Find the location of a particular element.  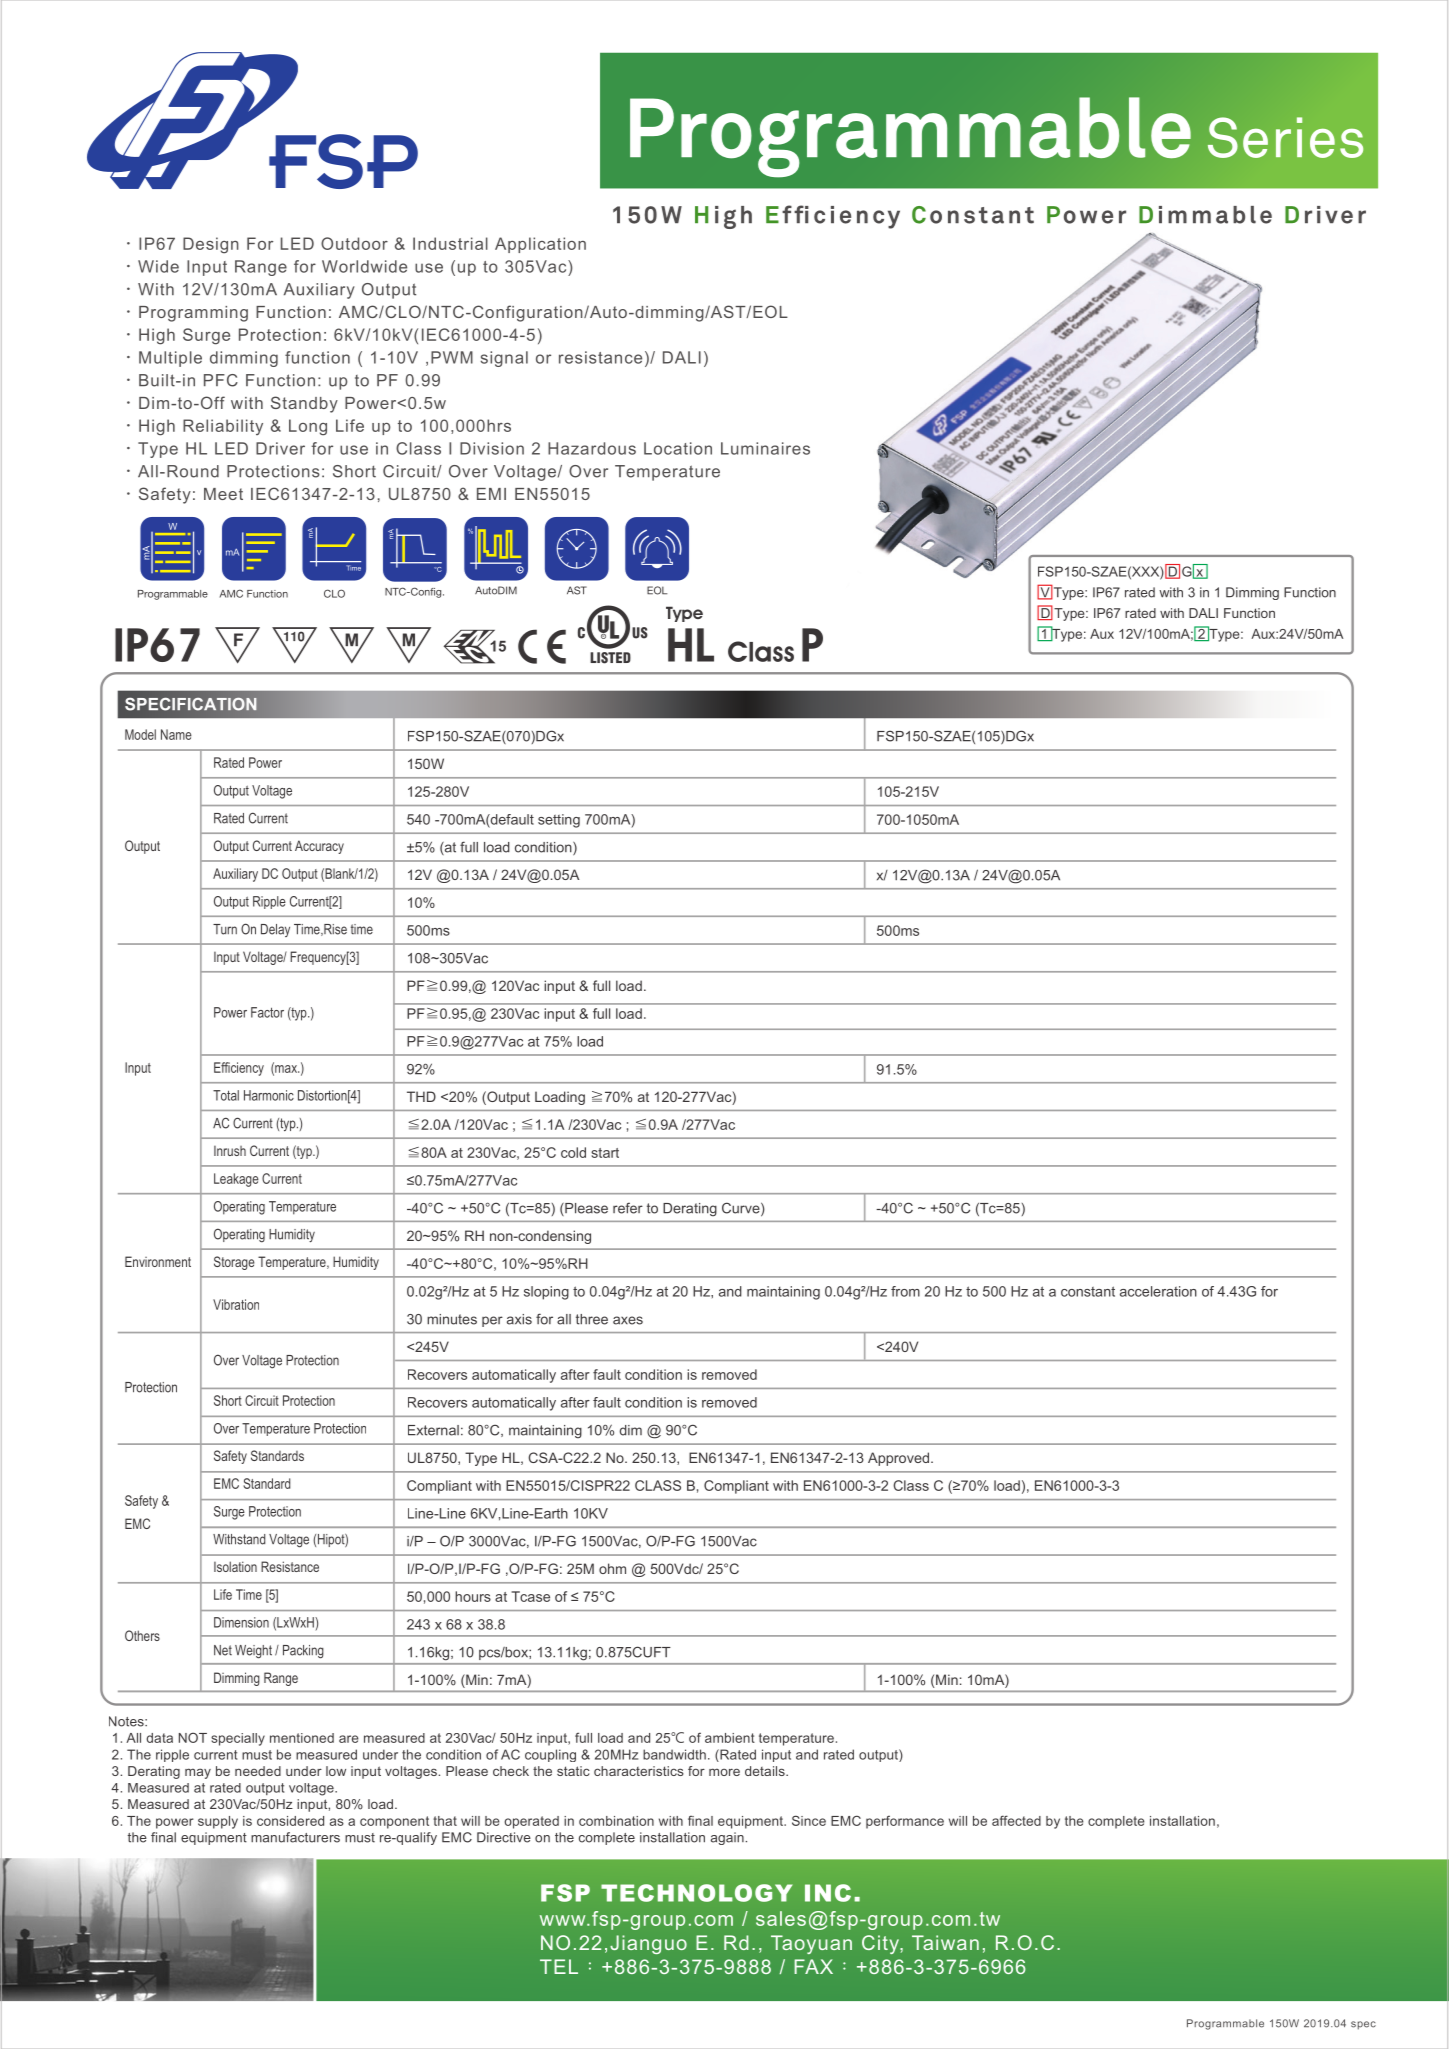

Approved is located at coordinates (898, 1459).
